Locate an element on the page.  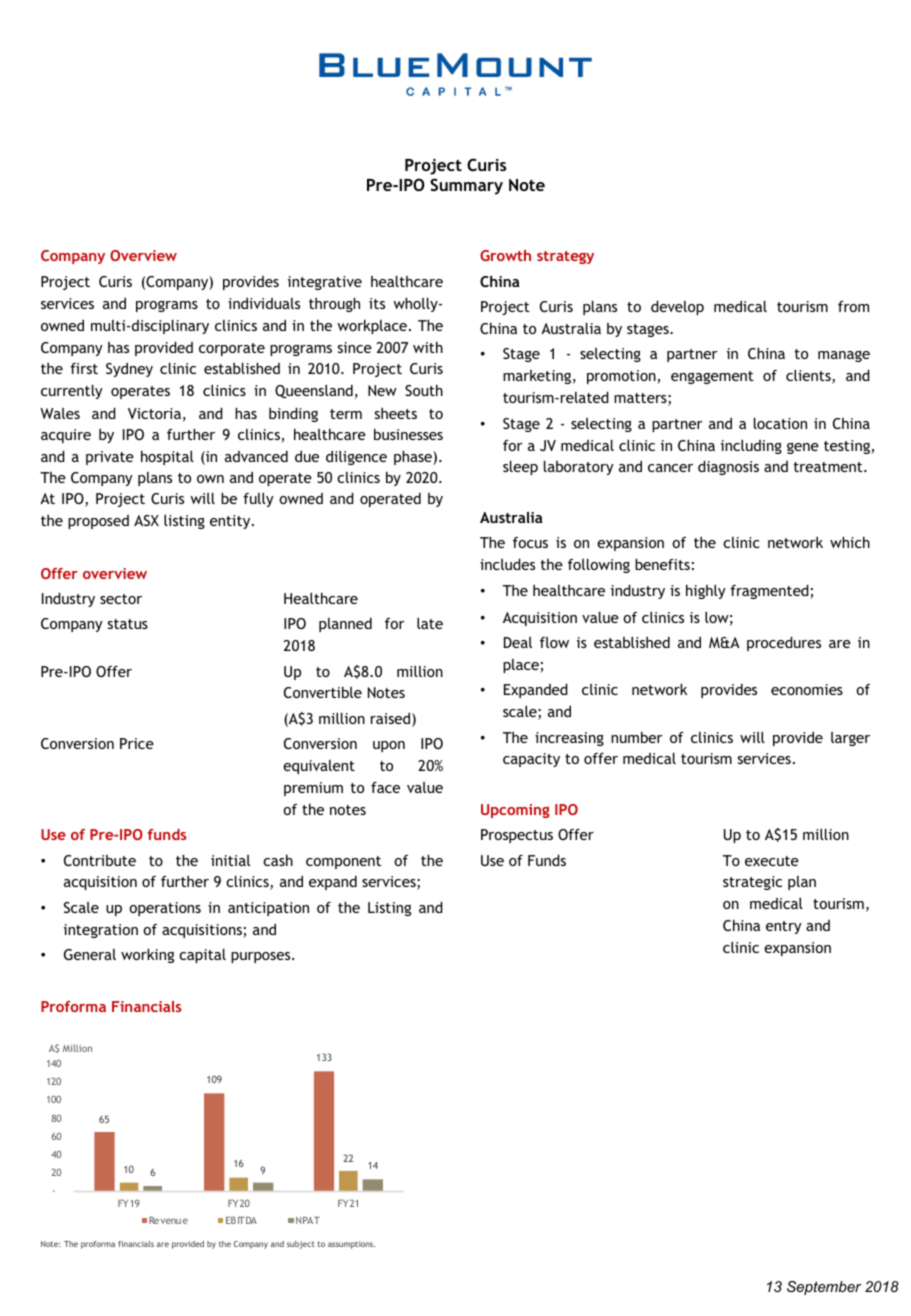
purposes is located at coordinates (262, 957).
